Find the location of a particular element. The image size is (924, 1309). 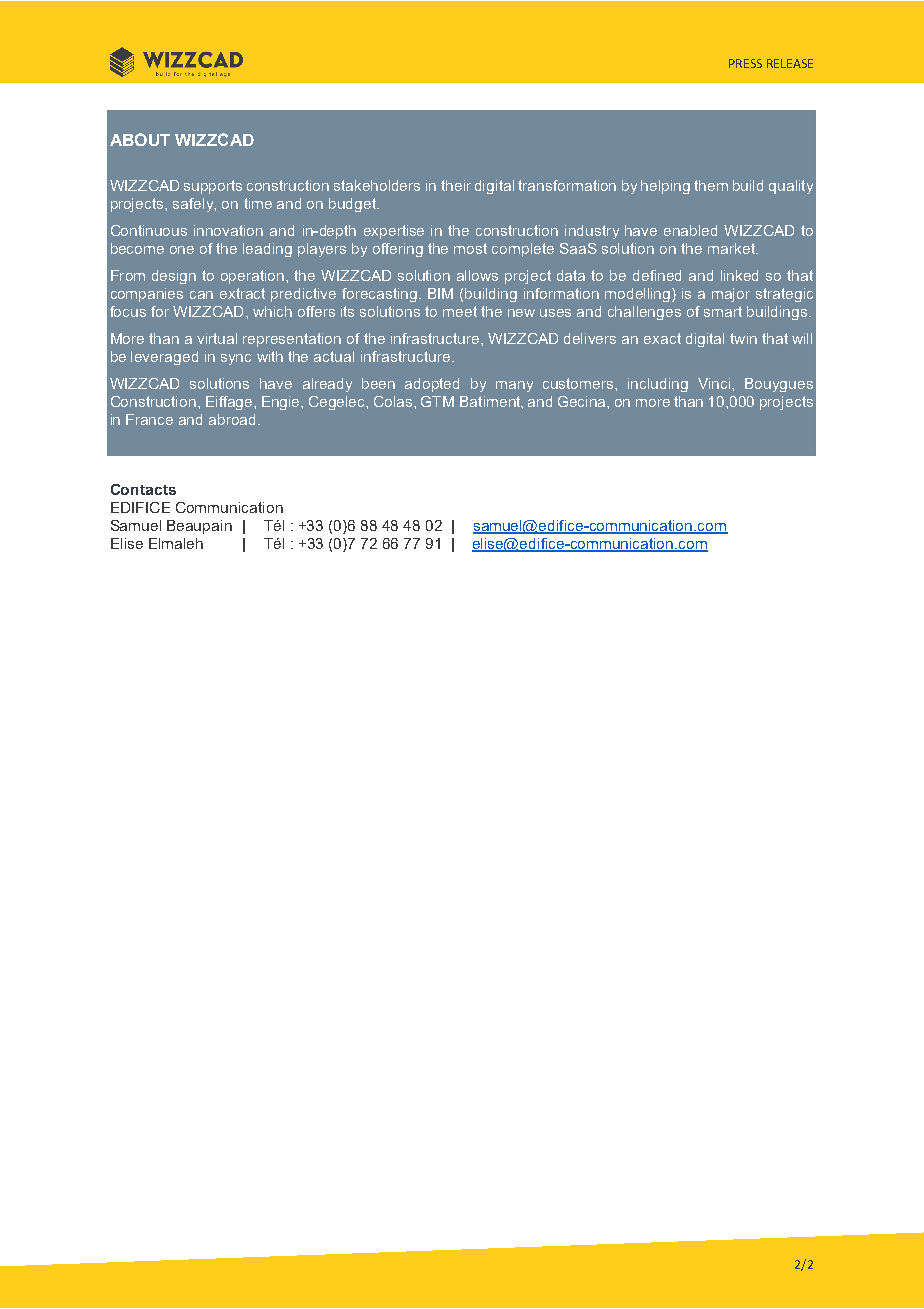

safely is located at coordinates (194, 205).
